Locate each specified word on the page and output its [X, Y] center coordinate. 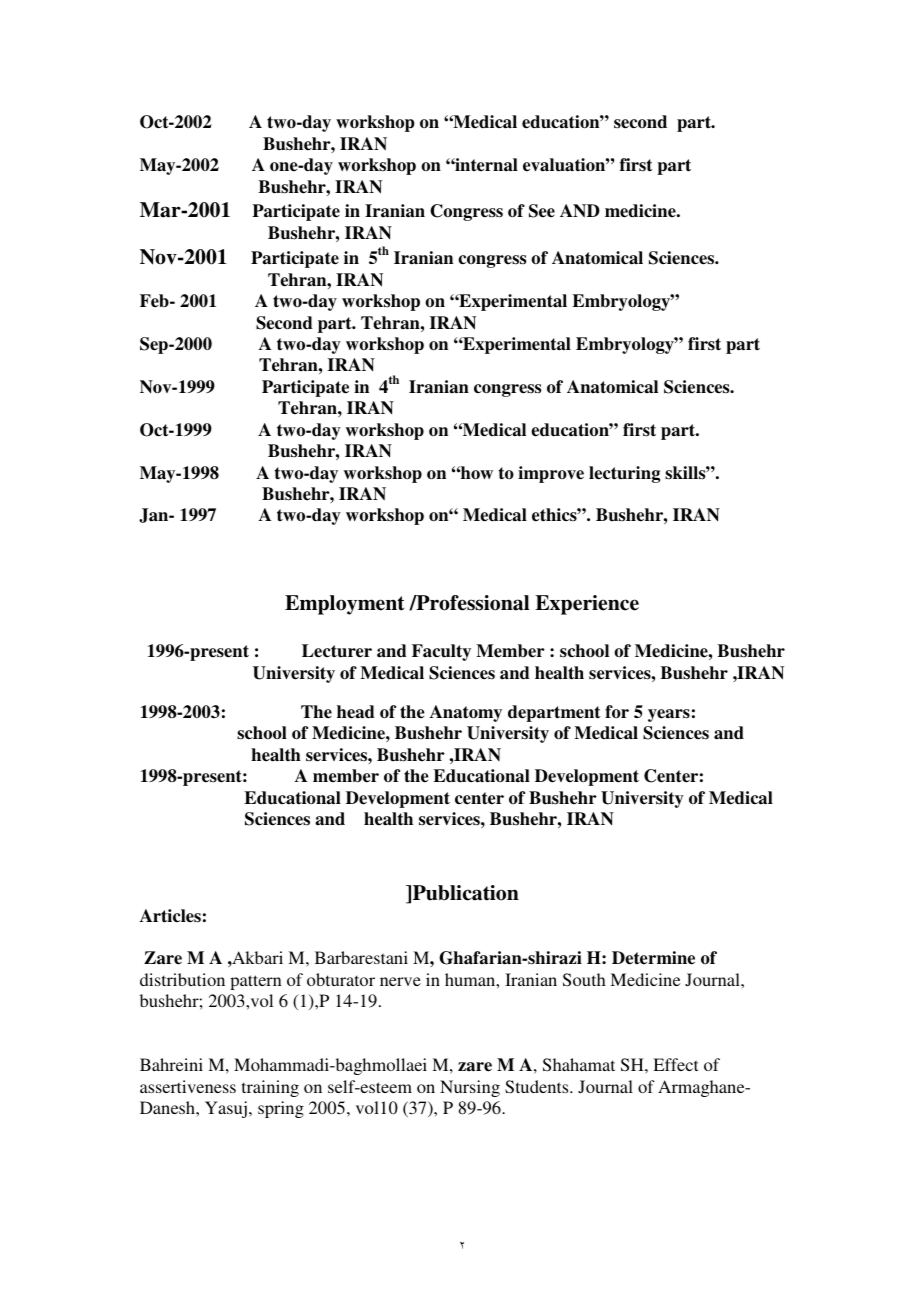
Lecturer [337, 651]
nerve [400, 981]
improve [551, 474]
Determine [653, 958]
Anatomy [466, 713]
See [542, 211]
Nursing [470, 1088]
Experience [587, 605]
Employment [344, 605]
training [270, 1088]
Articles [170, 916]
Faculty [441, 652]
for [617, 712]
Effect [675, 1064]
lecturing [624, 474]
